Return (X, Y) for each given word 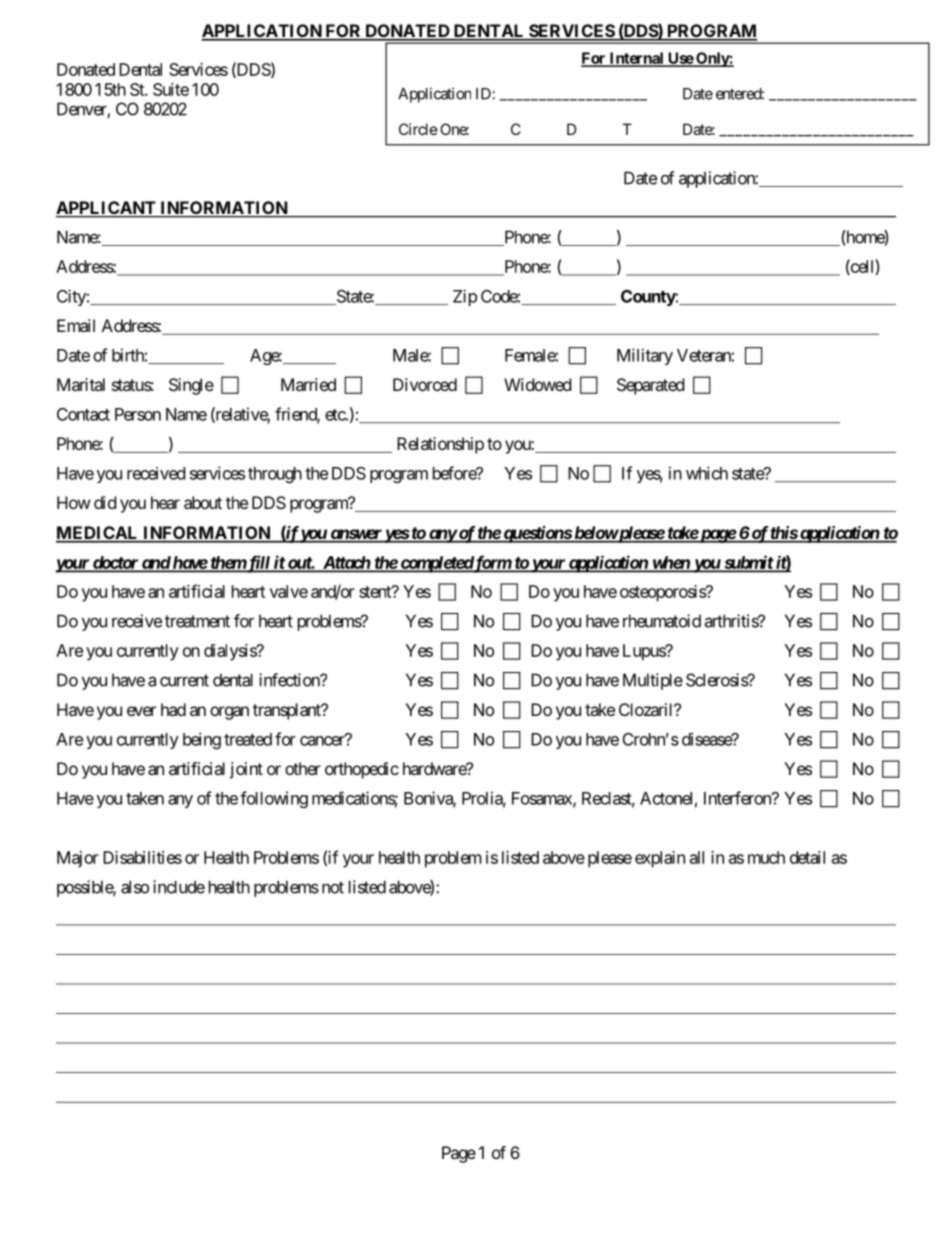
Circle (418, 129)
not (333, 887)
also (135, 887)
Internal (636, 59)
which (707, 473)
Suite (171, 89)
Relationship (440, 445)
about (203, 502)
